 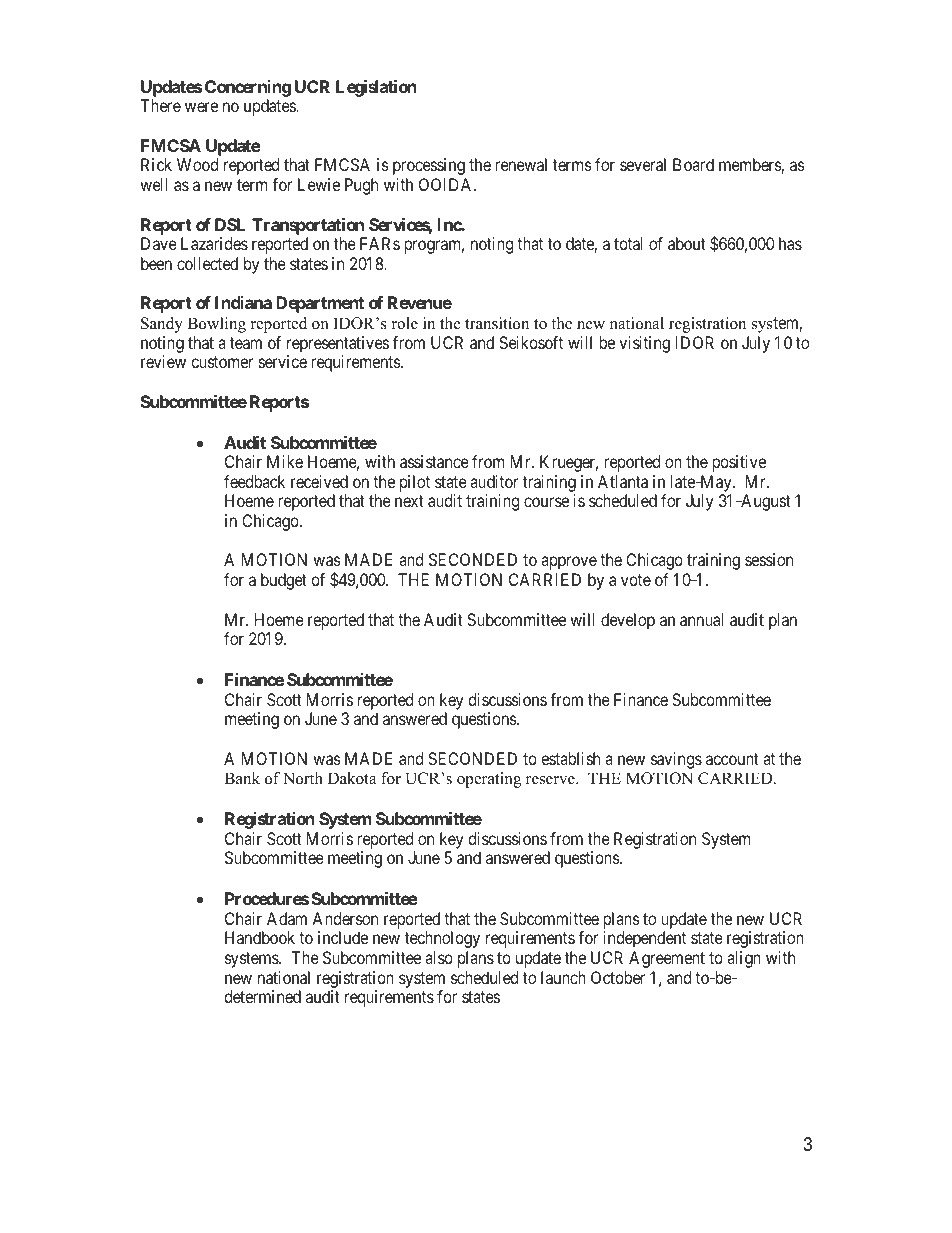 I want to click on technology, so click(x=442, y=939).
